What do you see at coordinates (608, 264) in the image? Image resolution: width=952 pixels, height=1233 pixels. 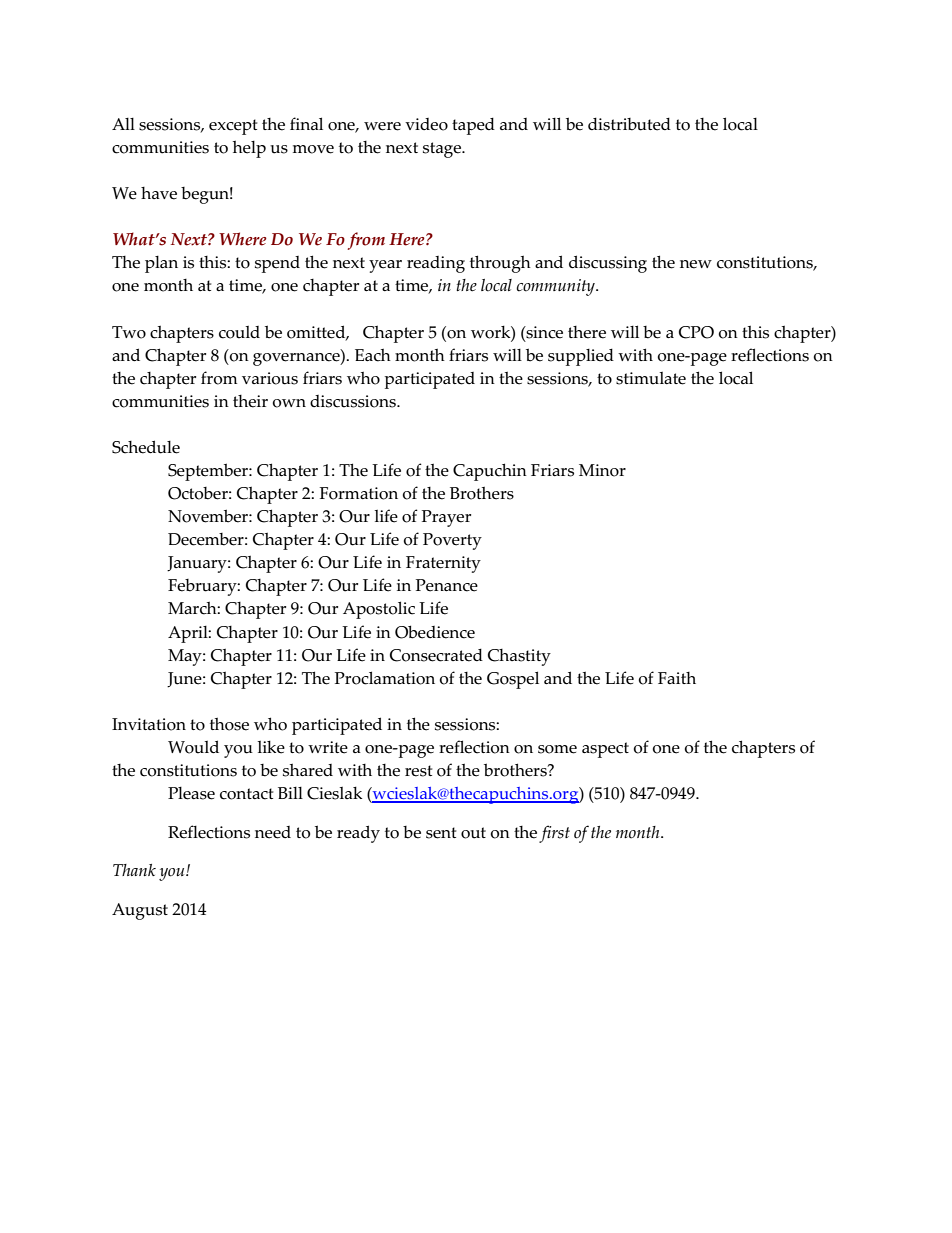 I see `discussing` at bounding box center [608, 264].
